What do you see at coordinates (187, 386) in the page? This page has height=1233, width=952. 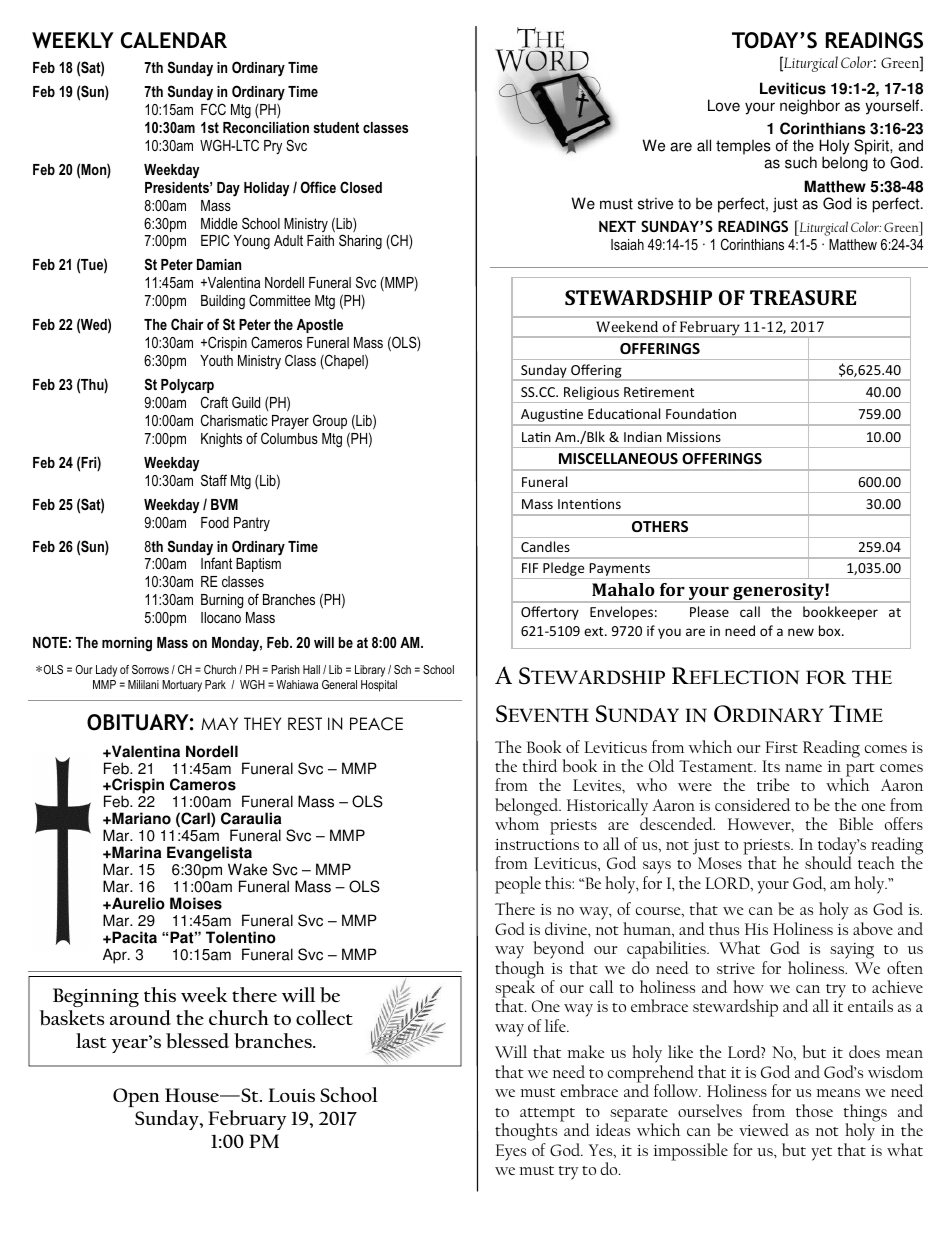 I see `Polycarp` at bounding box center [187, 386].
